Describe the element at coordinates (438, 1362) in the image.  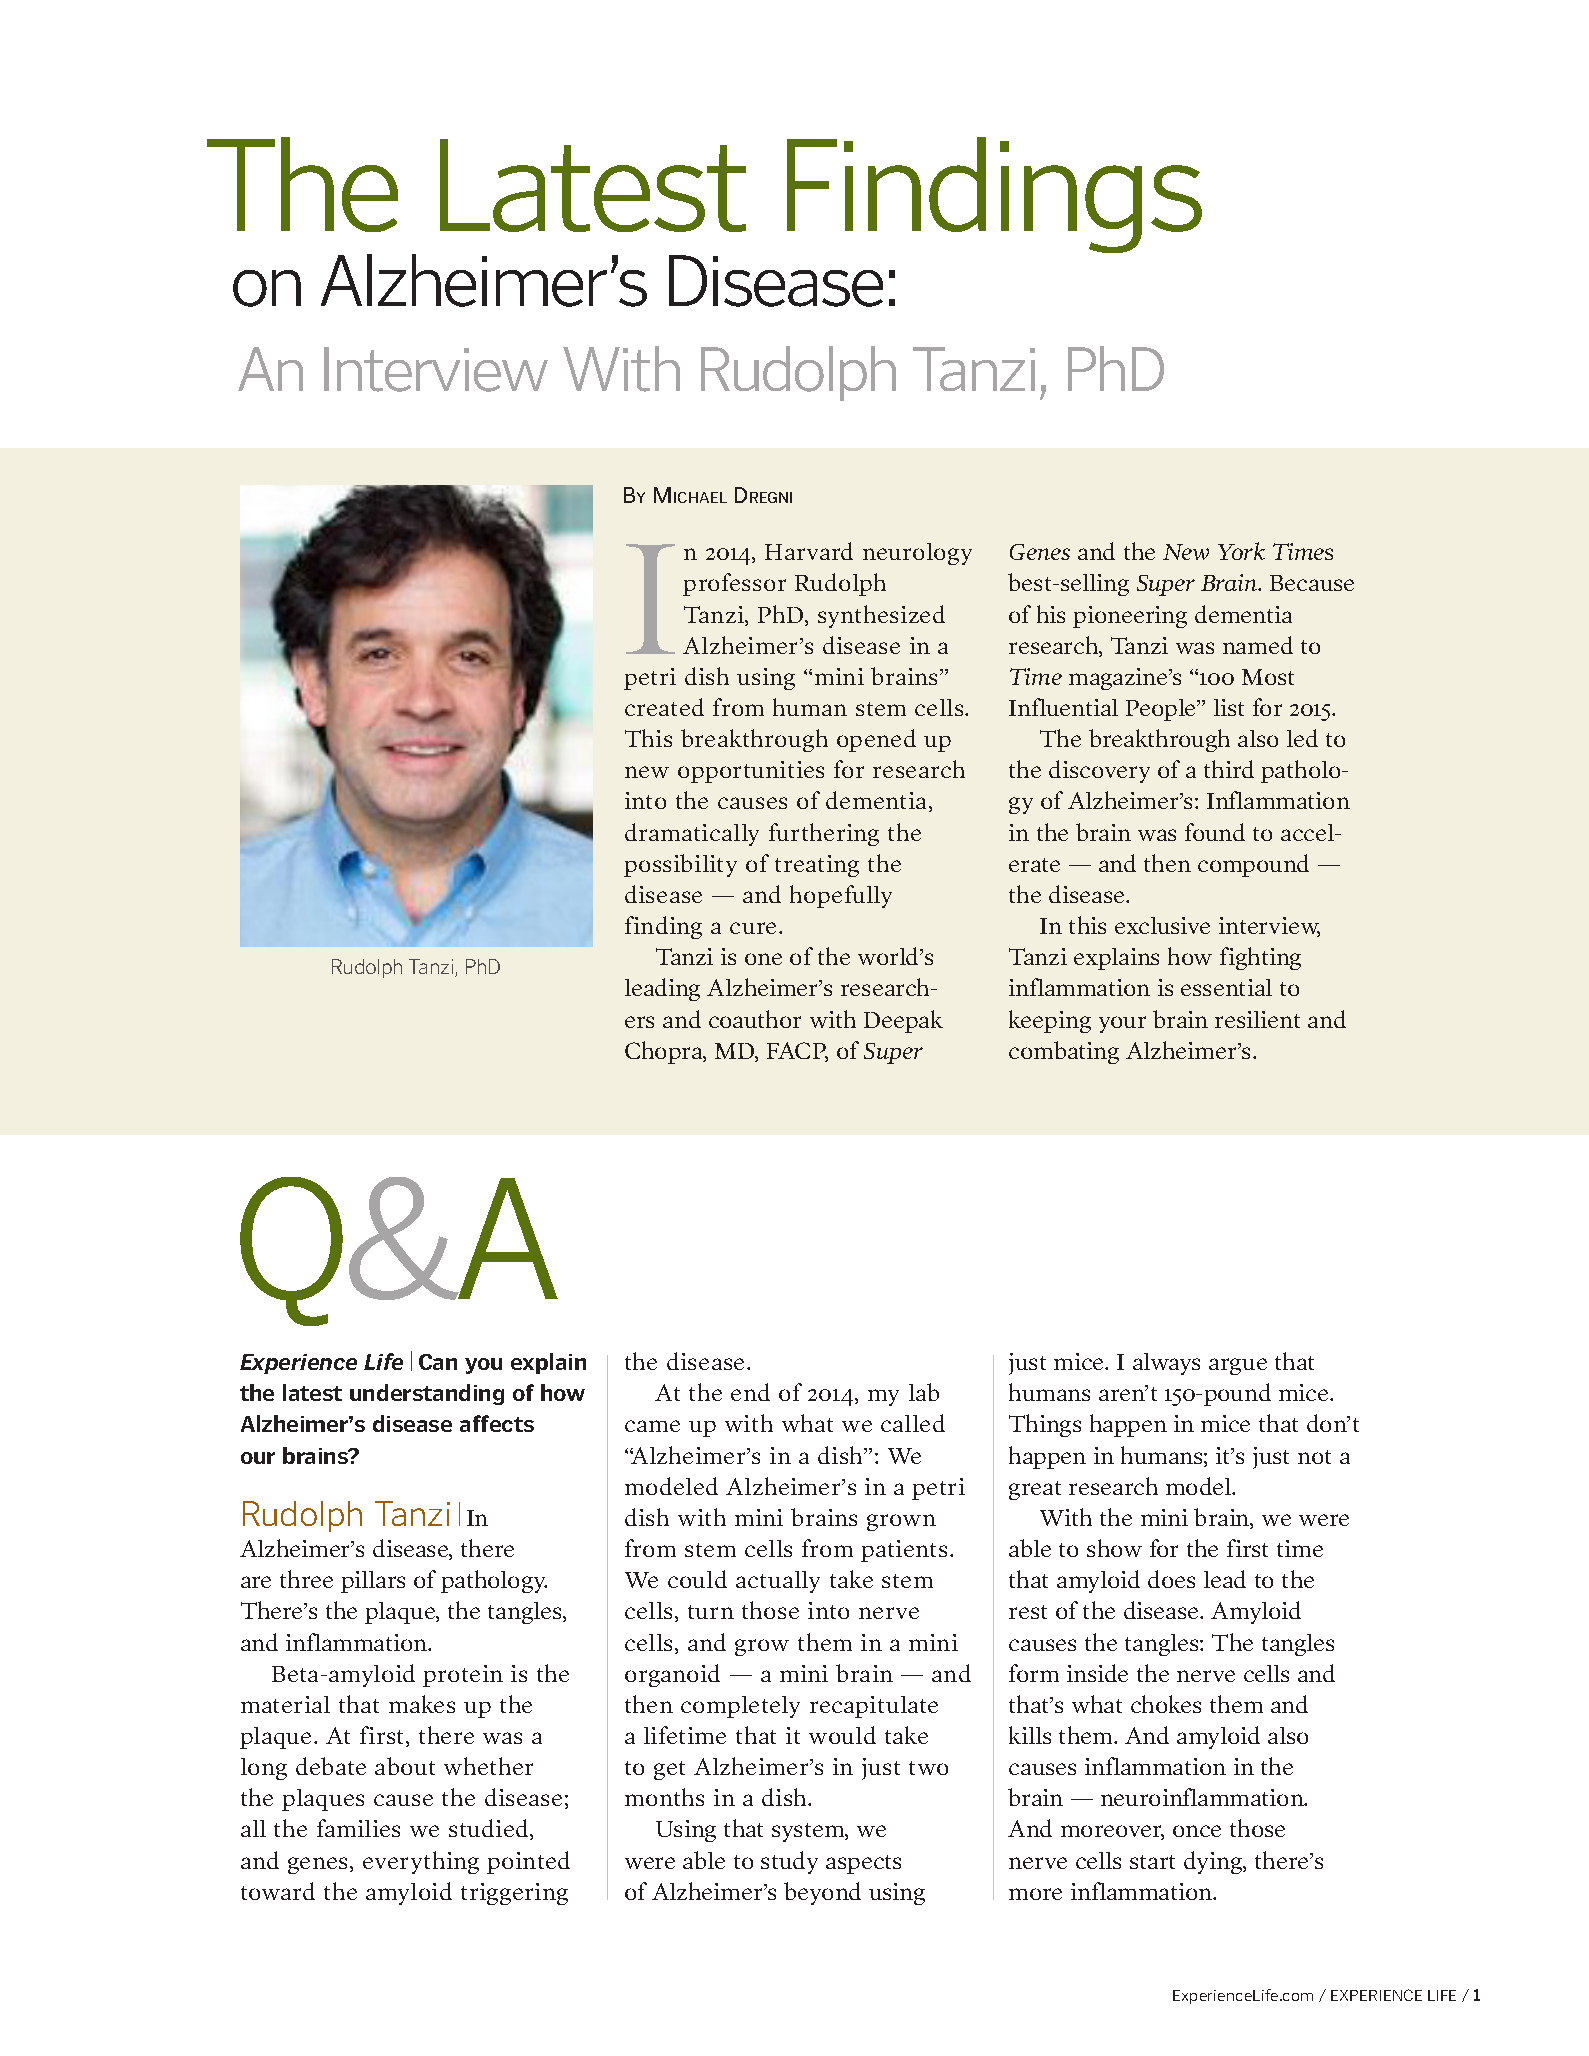
I see `Can` at that location.
